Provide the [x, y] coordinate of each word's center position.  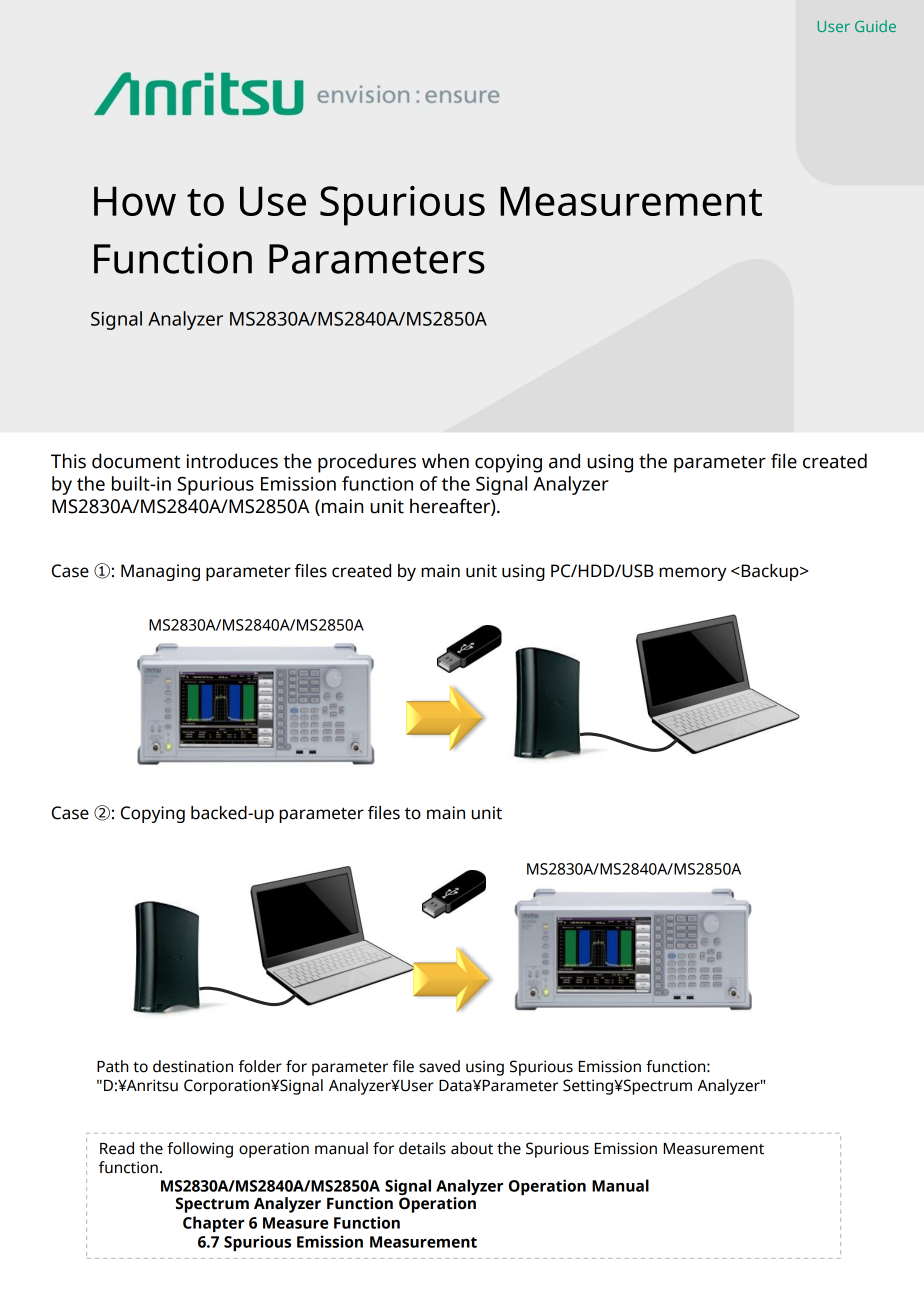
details [422, 1148]
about [472, 1148]
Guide [875, 26]
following [200, 1150]
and [564, 461]
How [135, 201]
